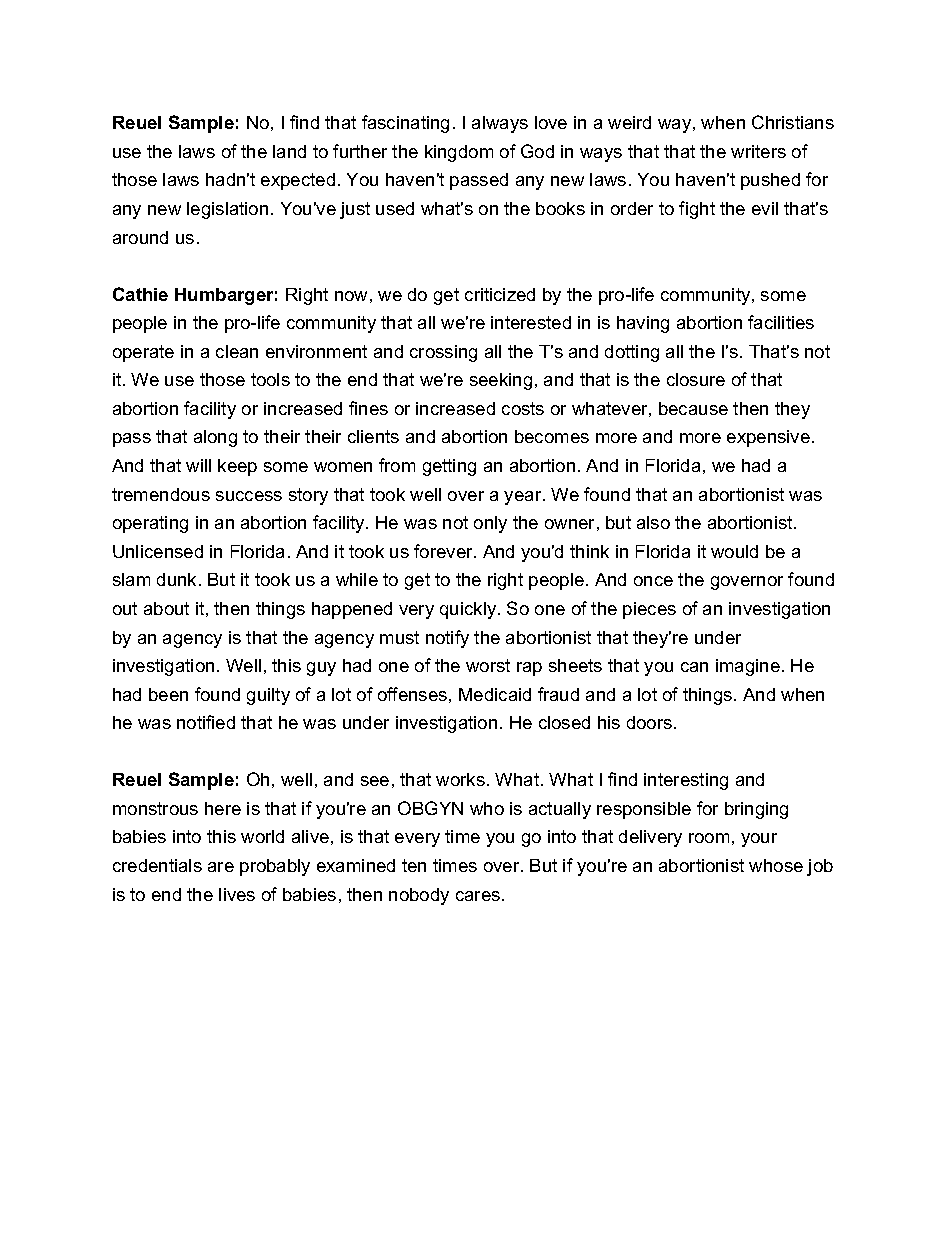  What do you see at coordinates (237, 894) in the document?
I see `lives` at bounding box center [237, 894].
